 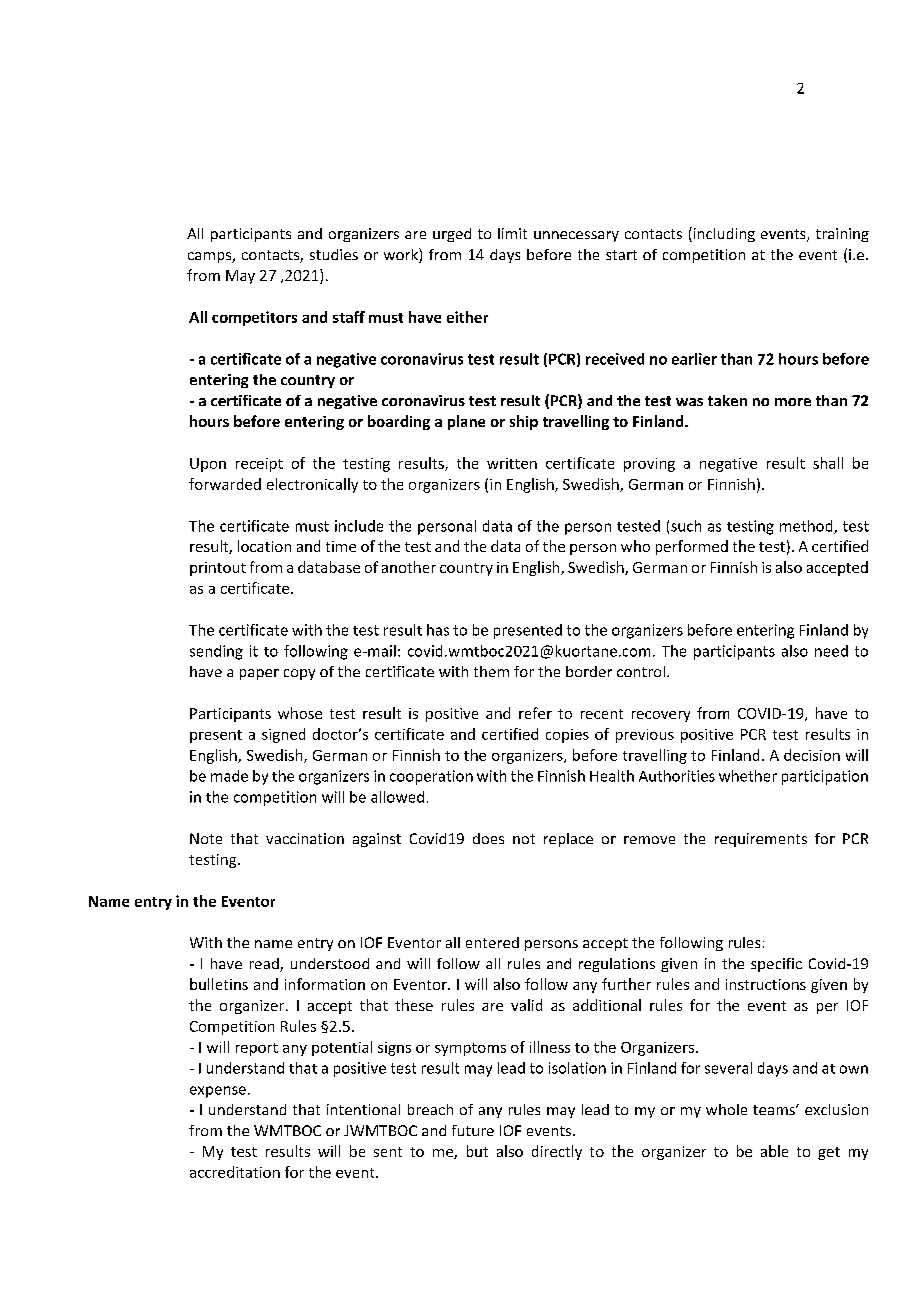 What do you see at coordinates (723, 234) in the page?
I see `including` at bounding box center [723, 234].
